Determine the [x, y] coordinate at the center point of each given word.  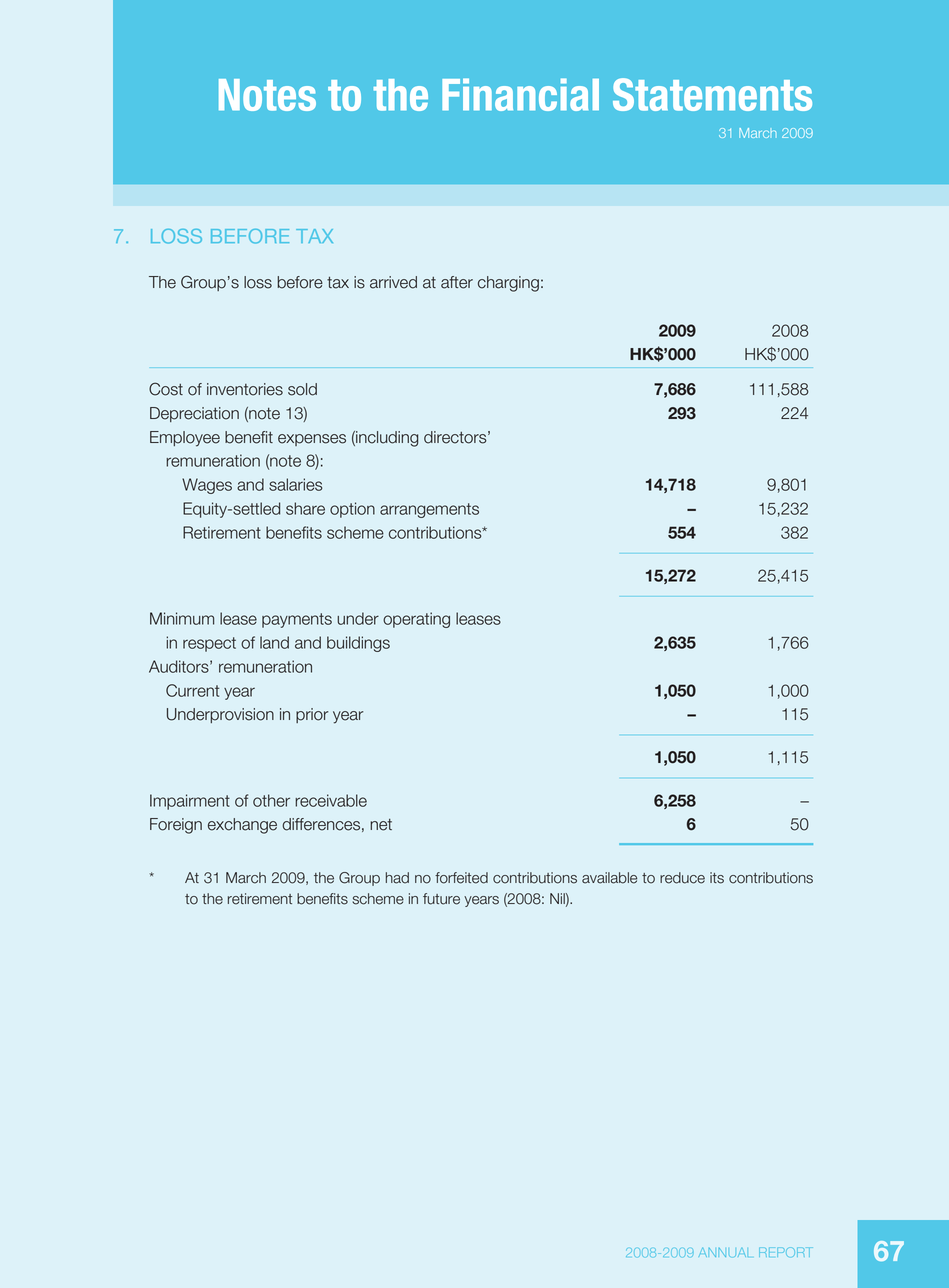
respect [209, 644]
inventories [245, 389]
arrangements [429, 510]
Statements [712, 94]
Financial [520, 94]
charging [508, 284]
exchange [242, 826]
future [441, 899]
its [717, 878]
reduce [682, 878]
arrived [393, 282]
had [397, 878]
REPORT [786, 1252]
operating [416, 620]
